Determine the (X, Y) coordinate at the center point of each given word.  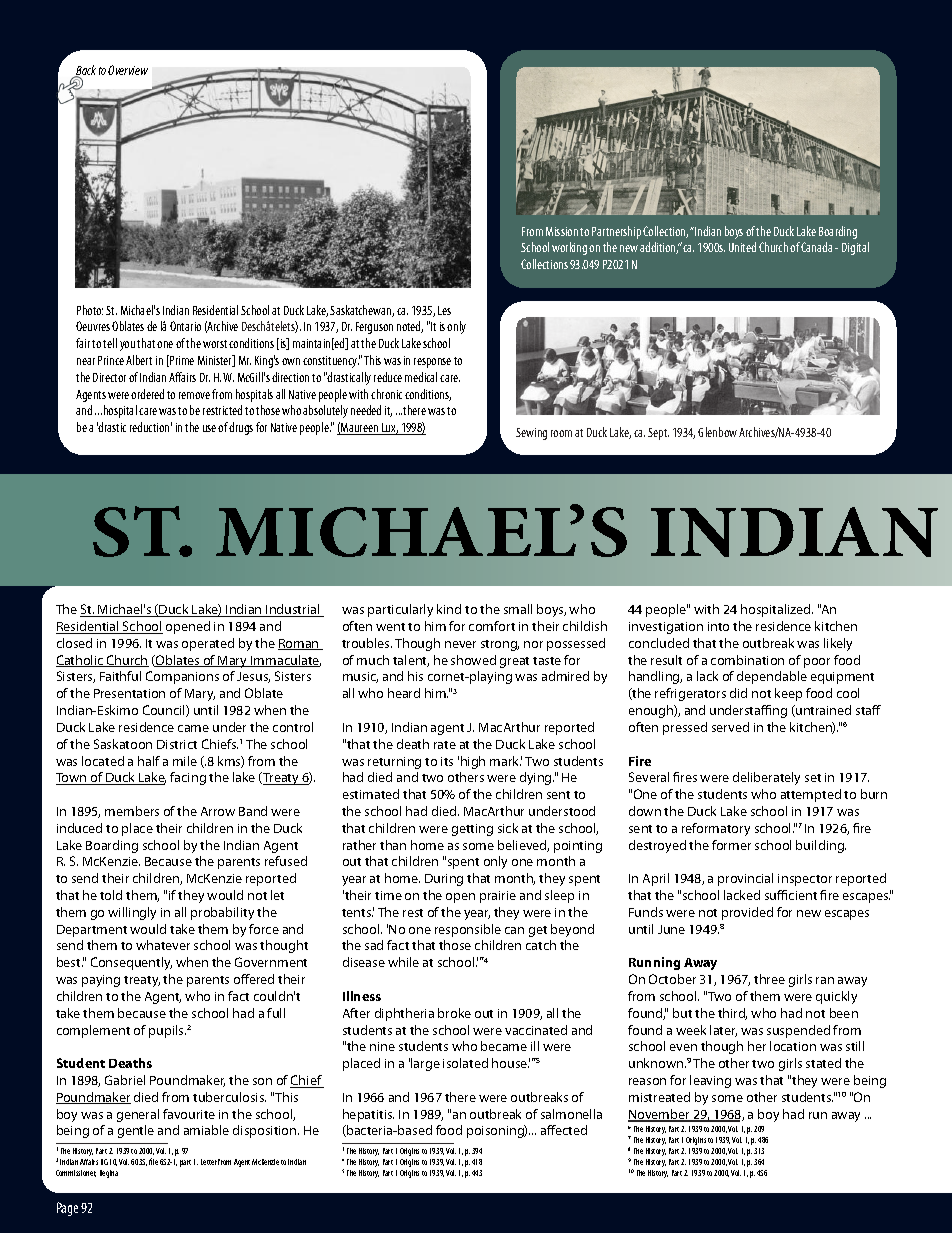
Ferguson (374, 328)
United (742, 247)
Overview (128, 70)
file (153, 1161)
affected (564, 1130)
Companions (182, 677)
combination (747, 660)
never (460, 644)
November (660, 1115)
